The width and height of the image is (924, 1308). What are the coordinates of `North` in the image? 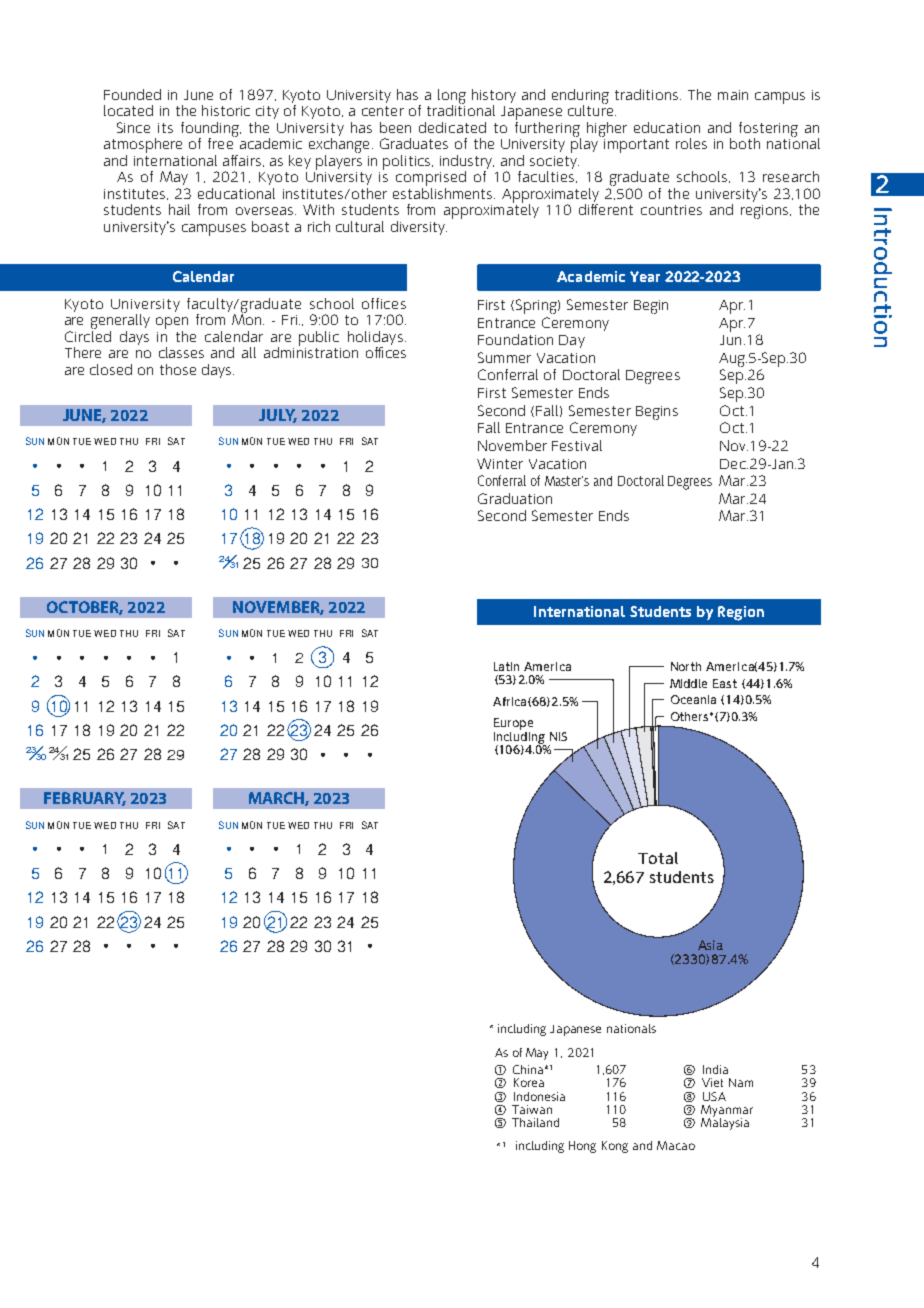 It's located at (686, 666).
